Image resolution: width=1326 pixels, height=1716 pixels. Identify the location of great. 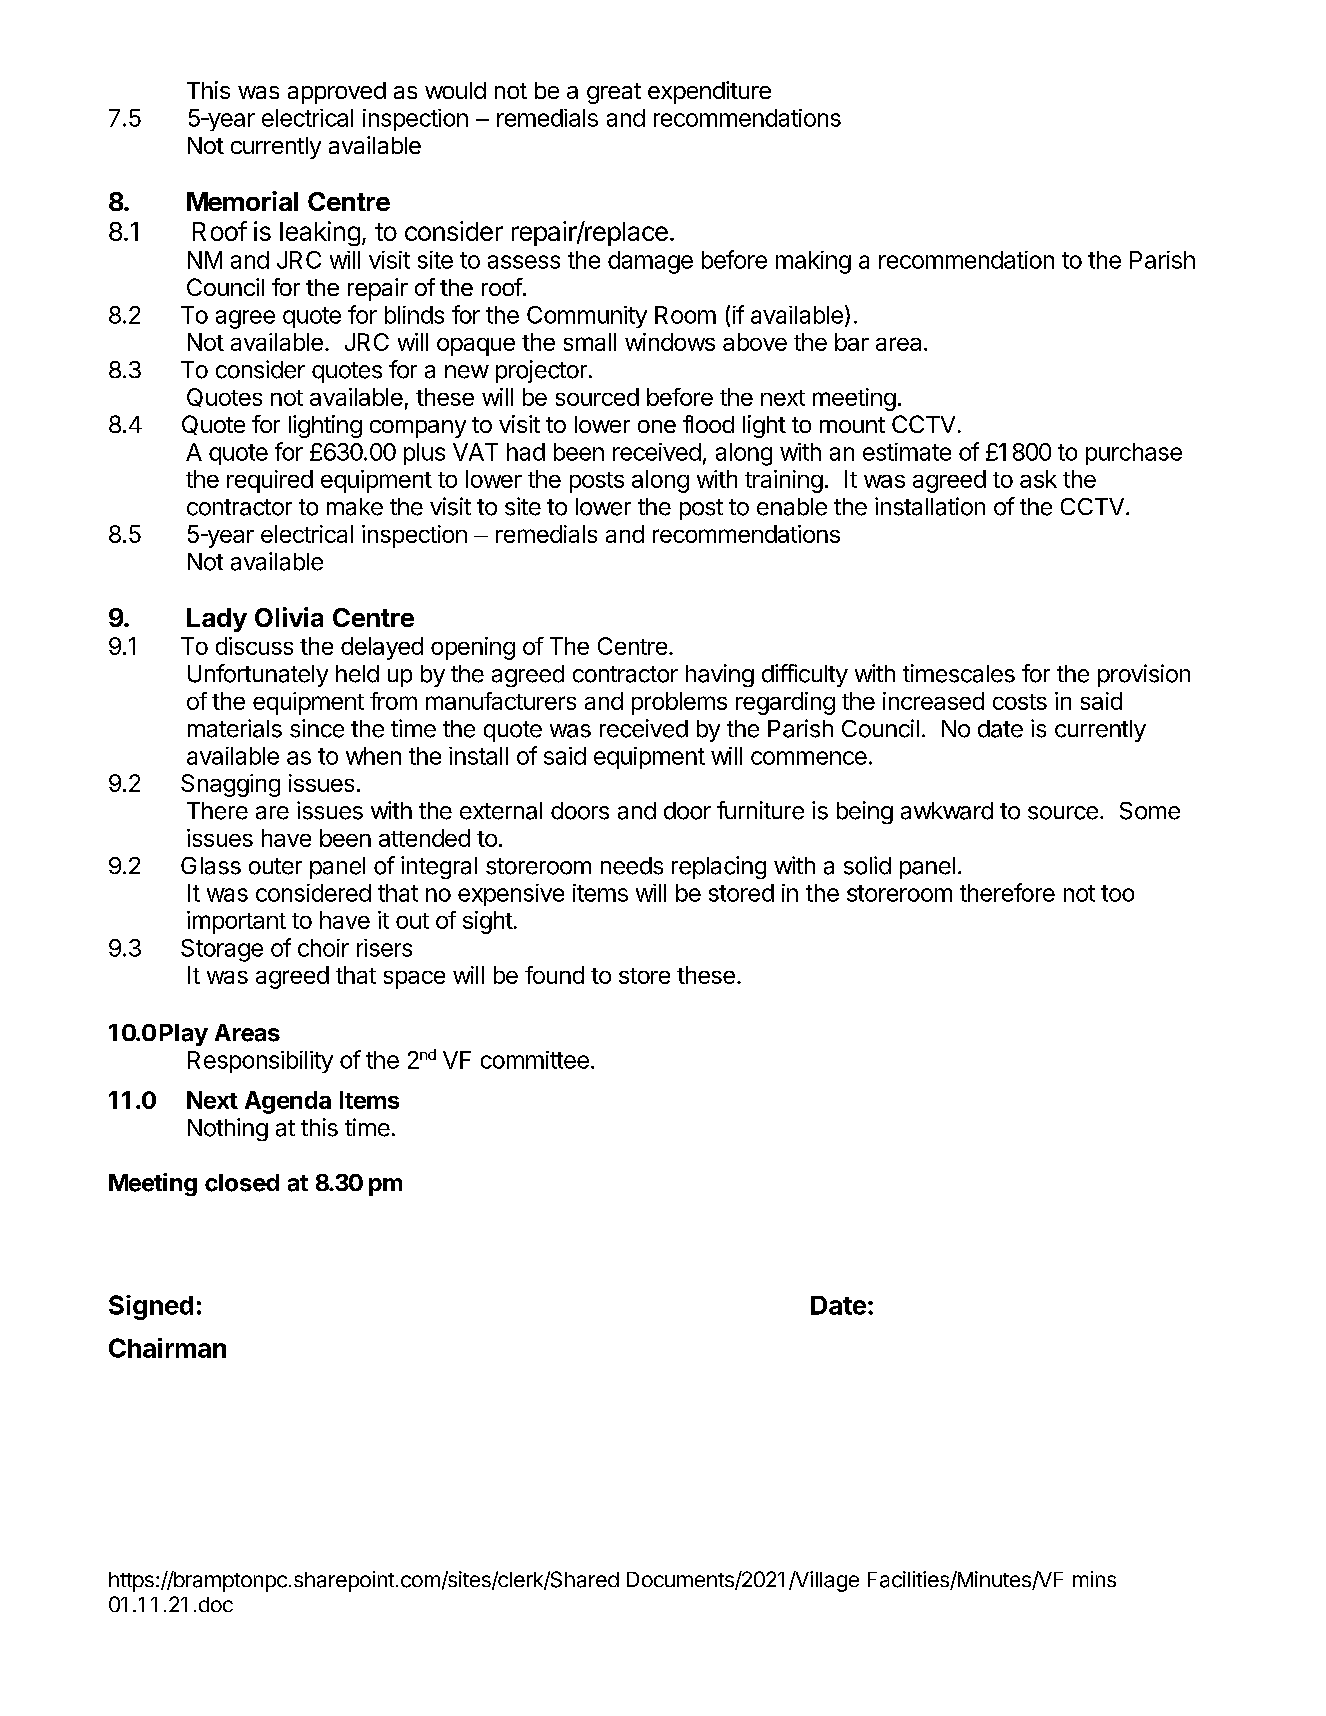
(614, 93).
